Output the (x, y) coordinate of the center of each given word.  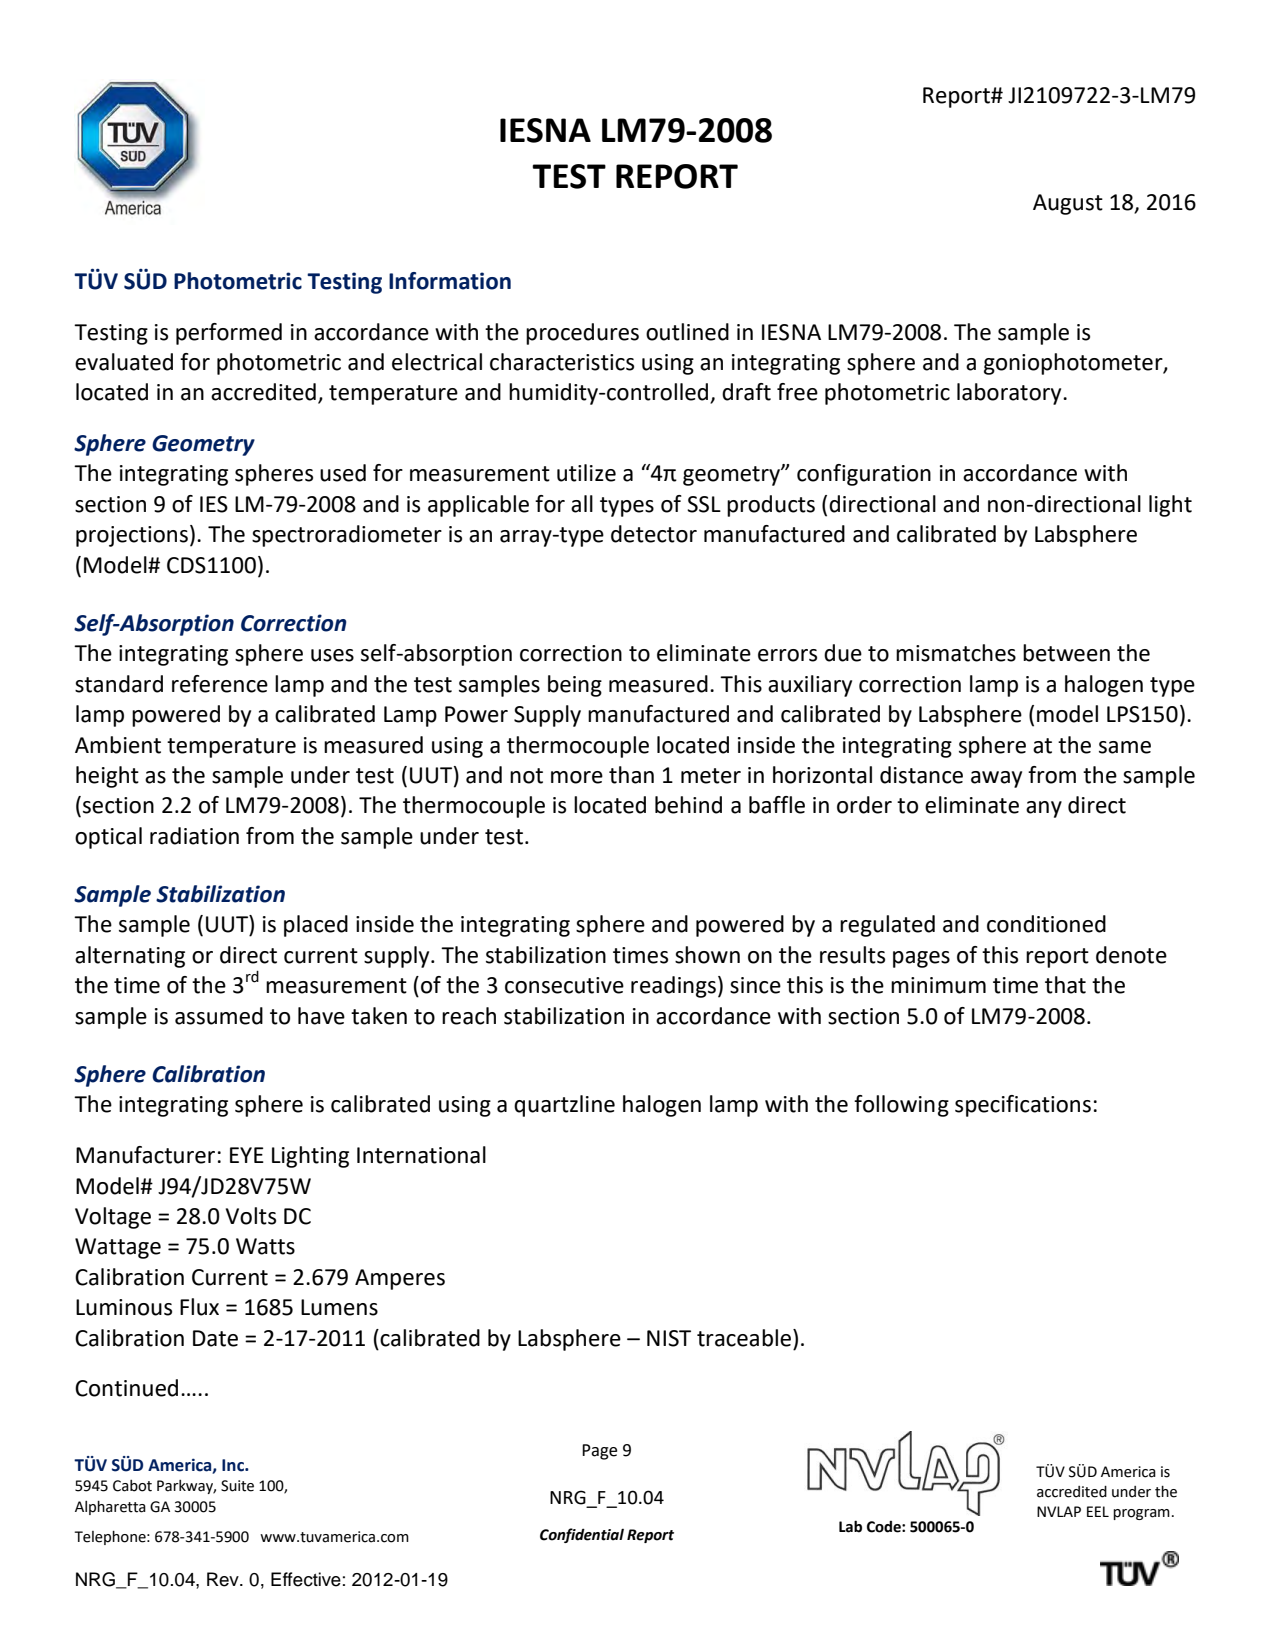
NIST (669, 1338)
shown (707, 955)
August (1068, 204)
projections (132, 536)
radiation (194, 836)
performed (229, 334)
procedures (582, 334)
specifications (1023, 1106)
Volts (251, 1216)
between (1066, 653)
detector (654, 534)
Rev (224, 1579)
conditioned (1046, 924)
